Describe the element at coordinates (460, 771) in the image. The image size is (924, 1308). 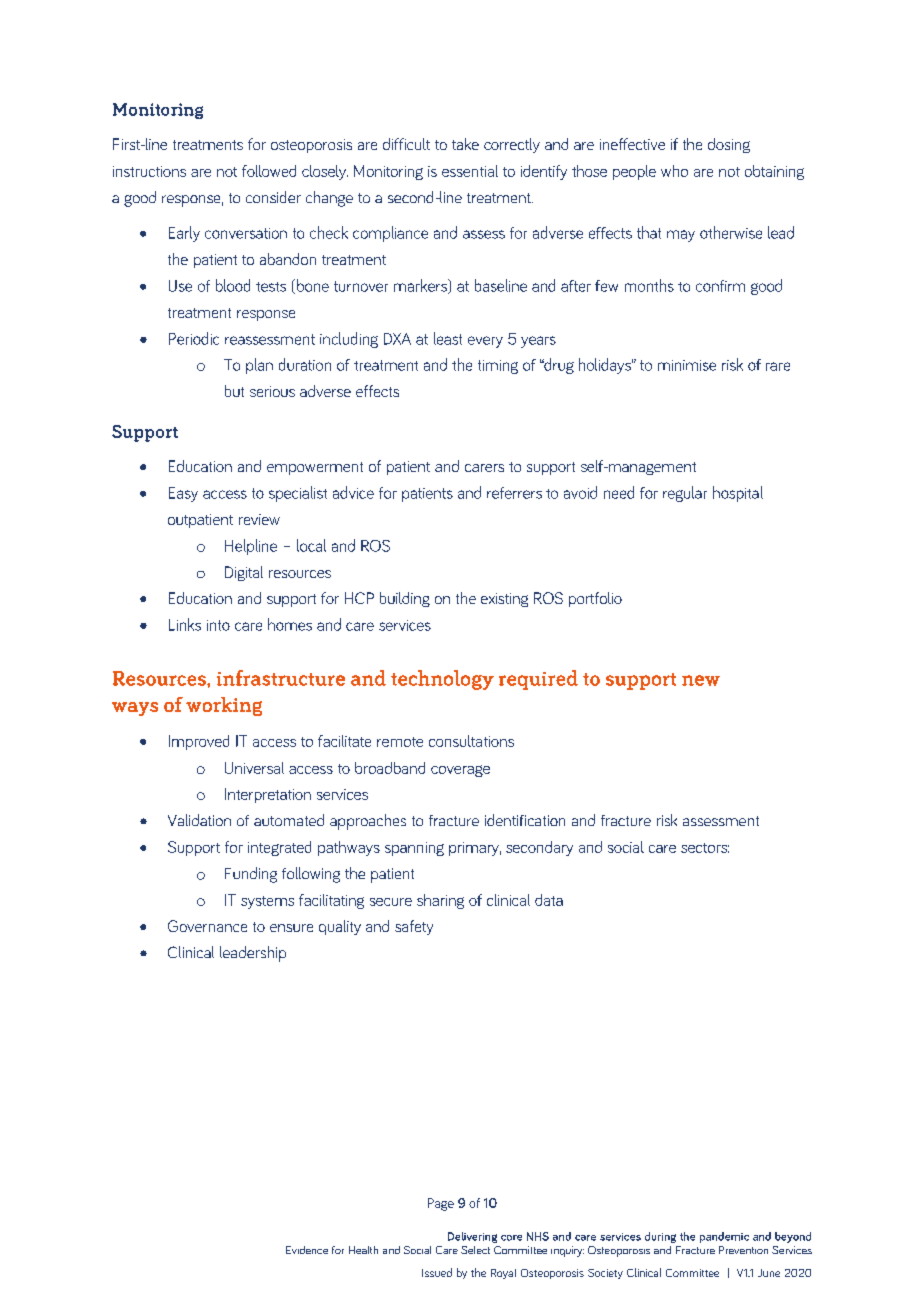
I see `coverage` at that location.
